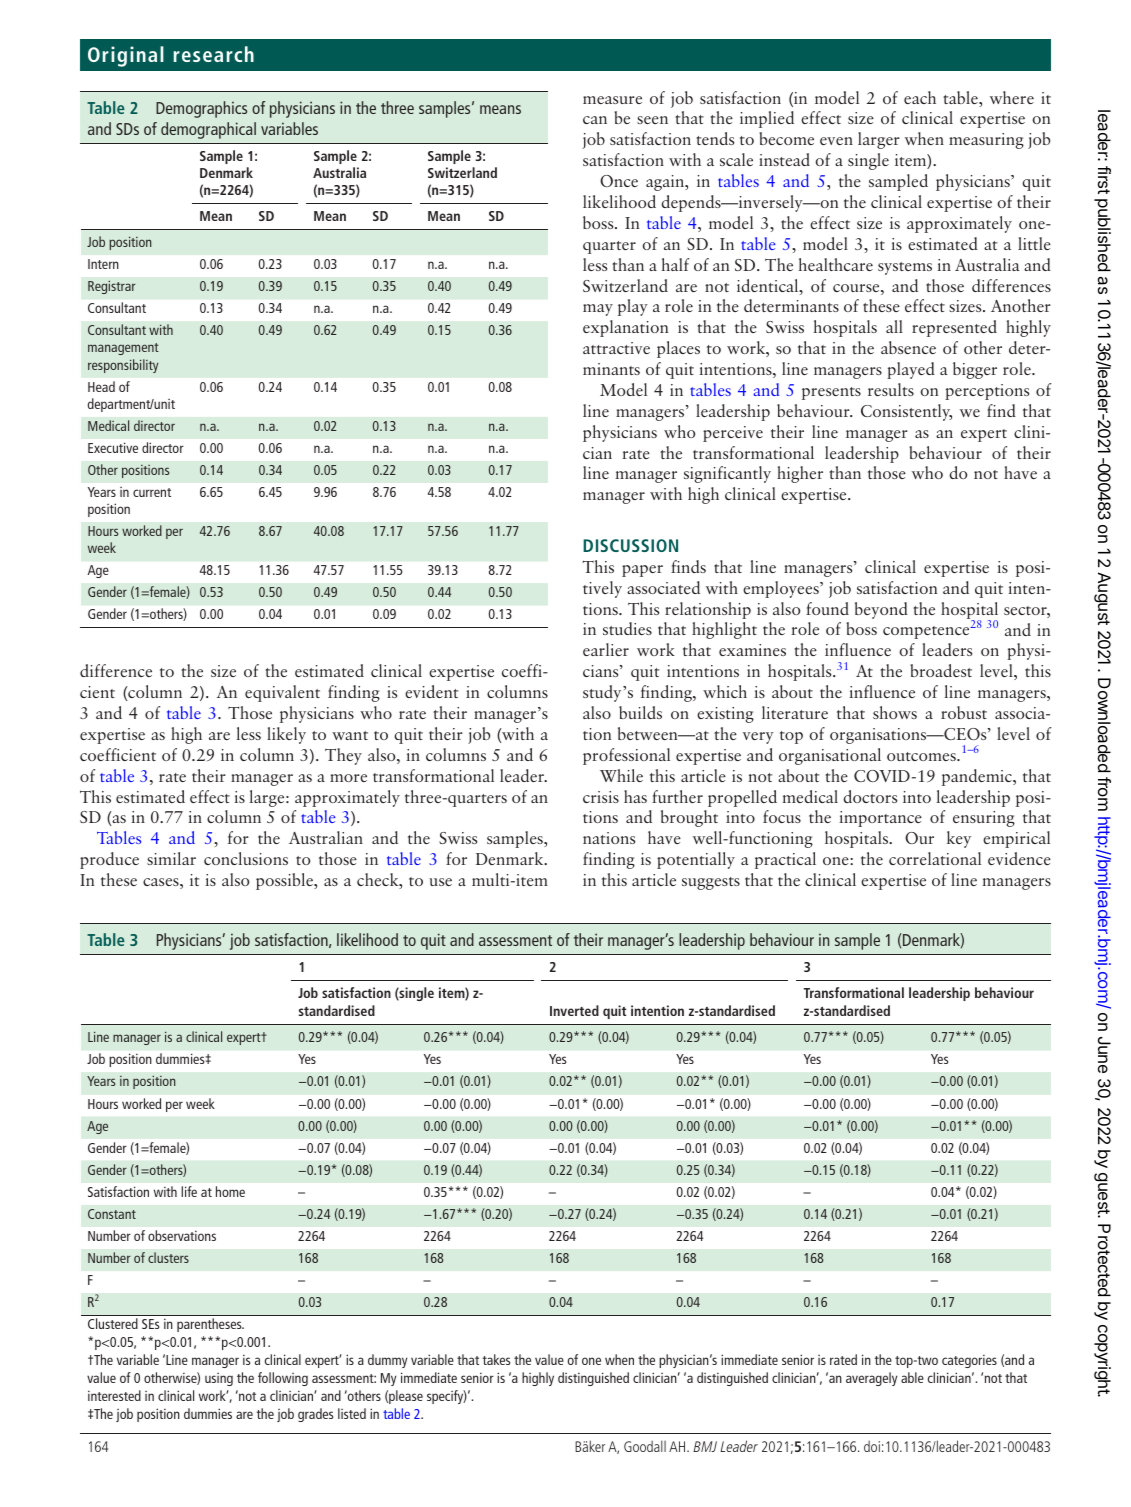  Describe the element at coordinates (616, 348) in the document. I see `attractive` at that location.
